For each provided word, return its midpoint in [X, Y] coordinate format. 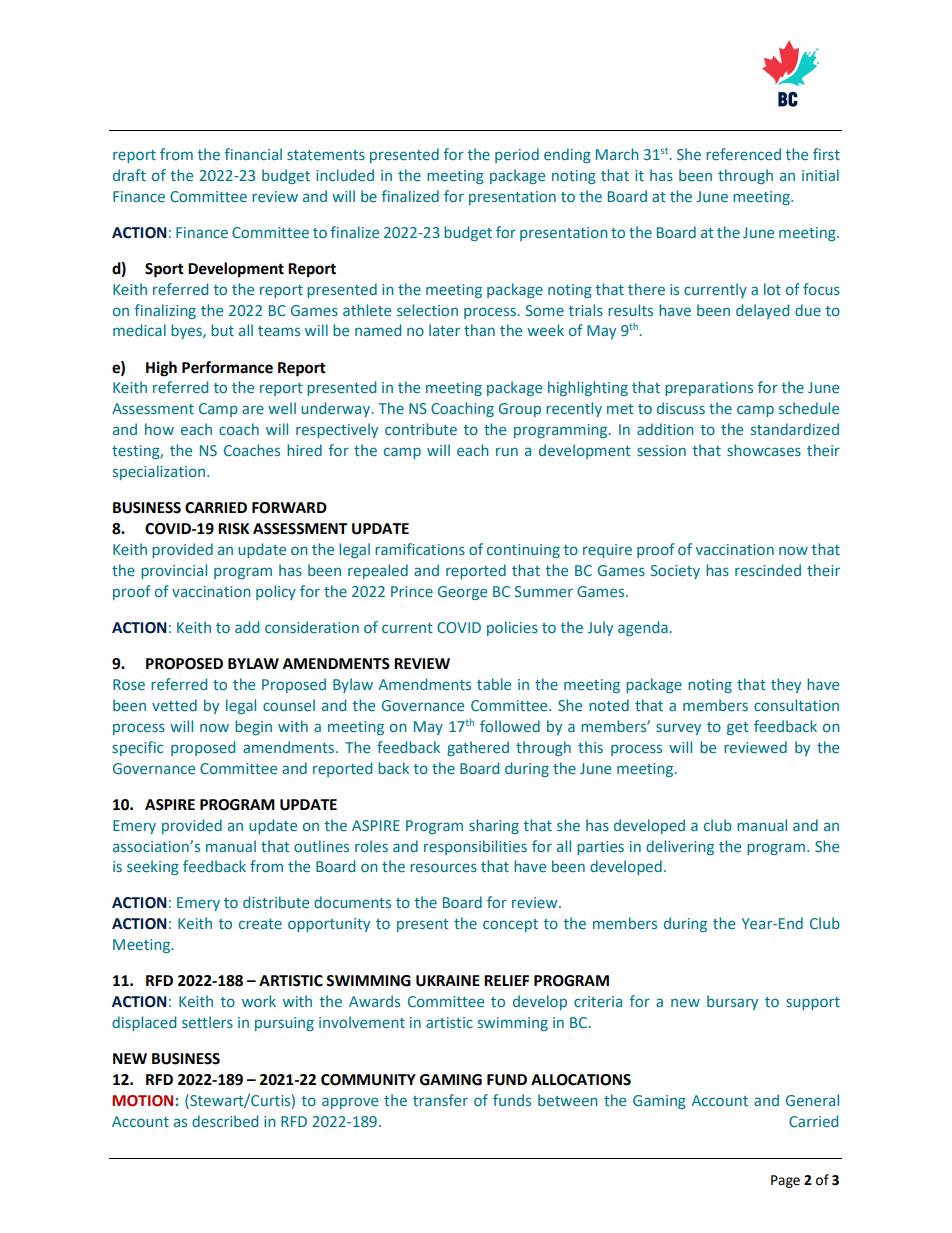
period [517, 155]
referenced [743, 154]
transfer [440, 1100]
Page [785, 1181]
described [225, 1121]
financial [253, 154]
